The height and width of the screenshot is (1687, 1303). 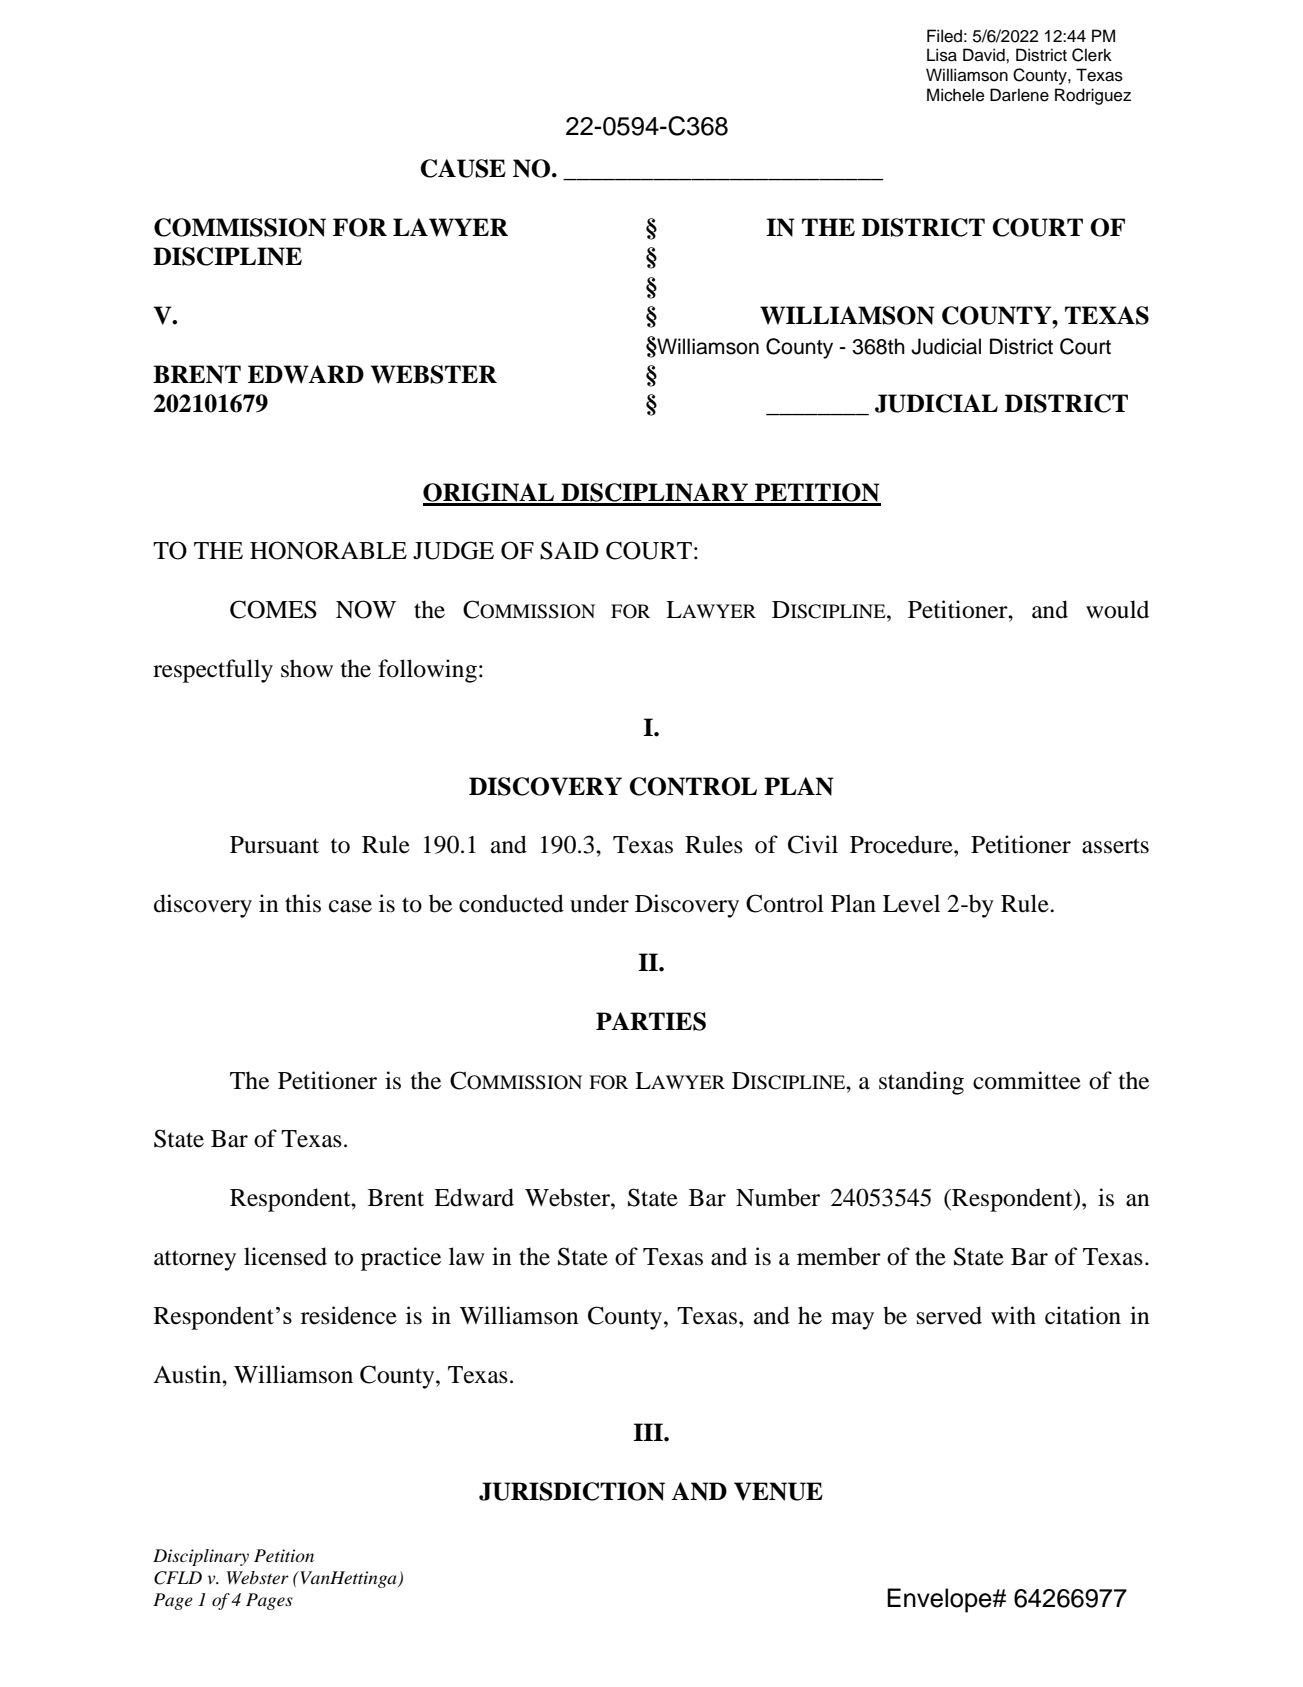 I want to click on would, so click(x=1117, y=609).
